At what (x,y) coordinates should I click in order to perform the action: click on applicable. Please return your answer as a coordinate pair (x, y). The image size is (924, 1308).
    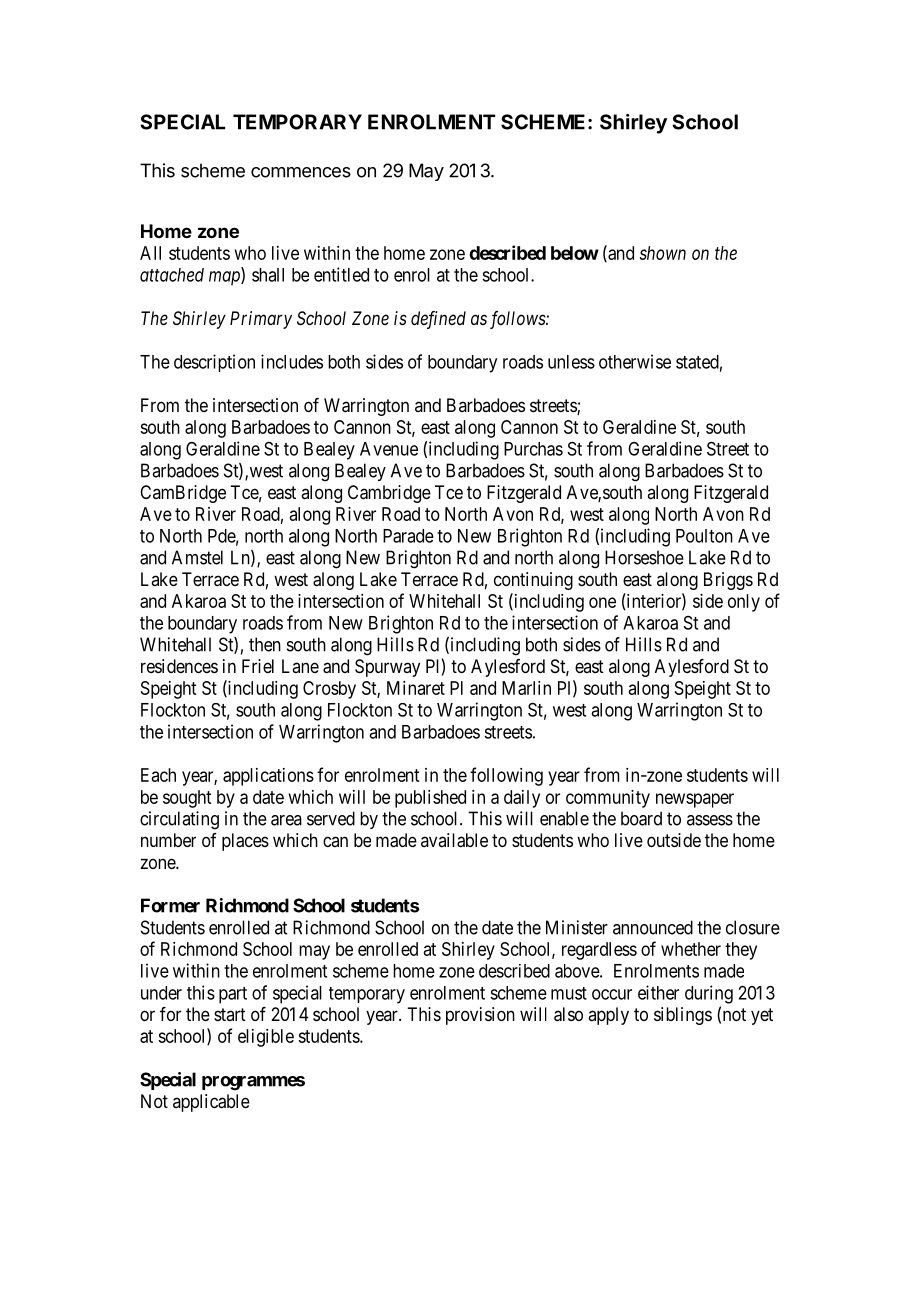
    Looking at the image, I should click on (211, 1103).
